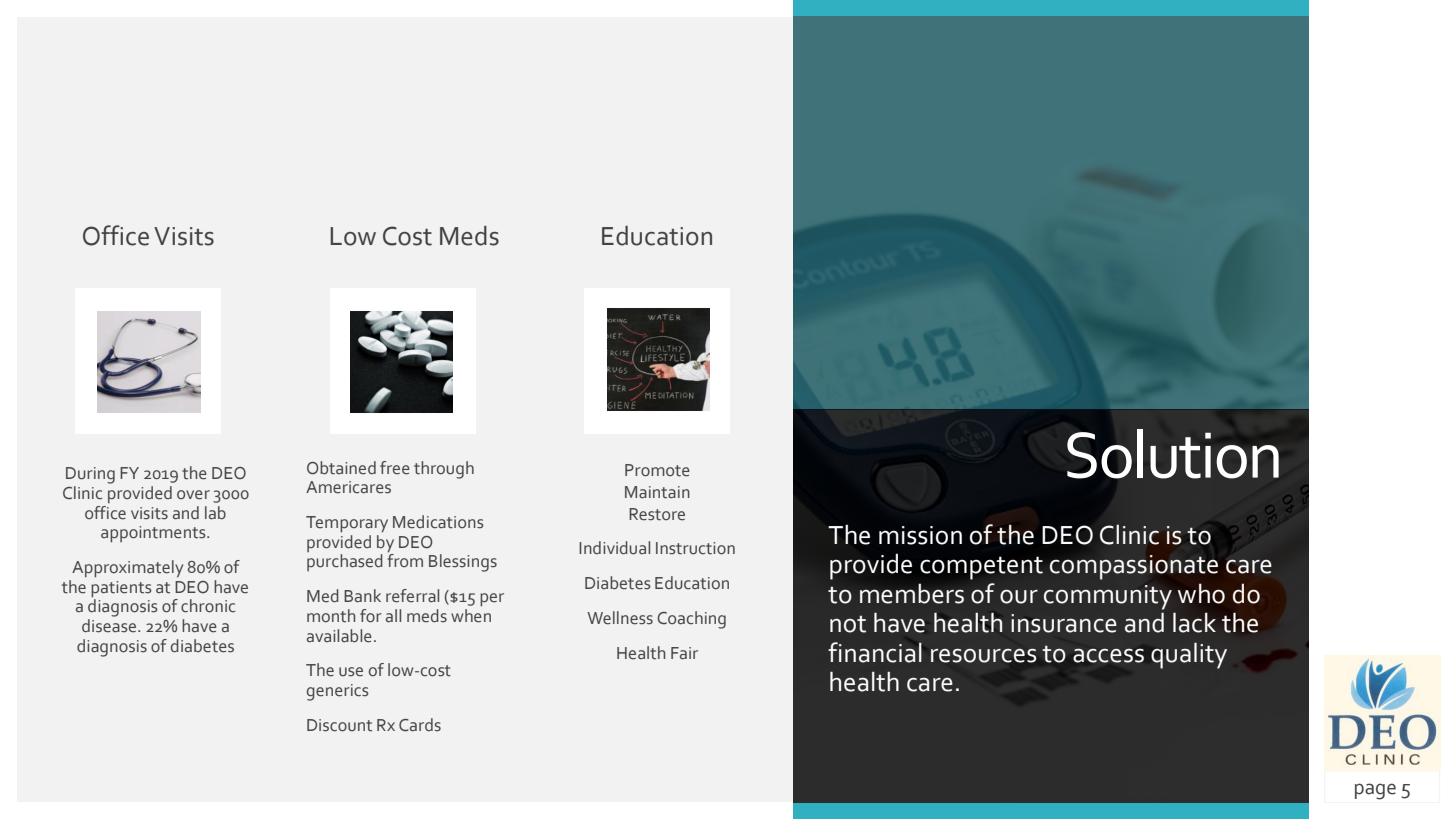 This screenshot has width=1456, height=819. What do you see at coordinates (684, 653) in the screenshot?
I see `Fair` at bounding box center [684, 653].
